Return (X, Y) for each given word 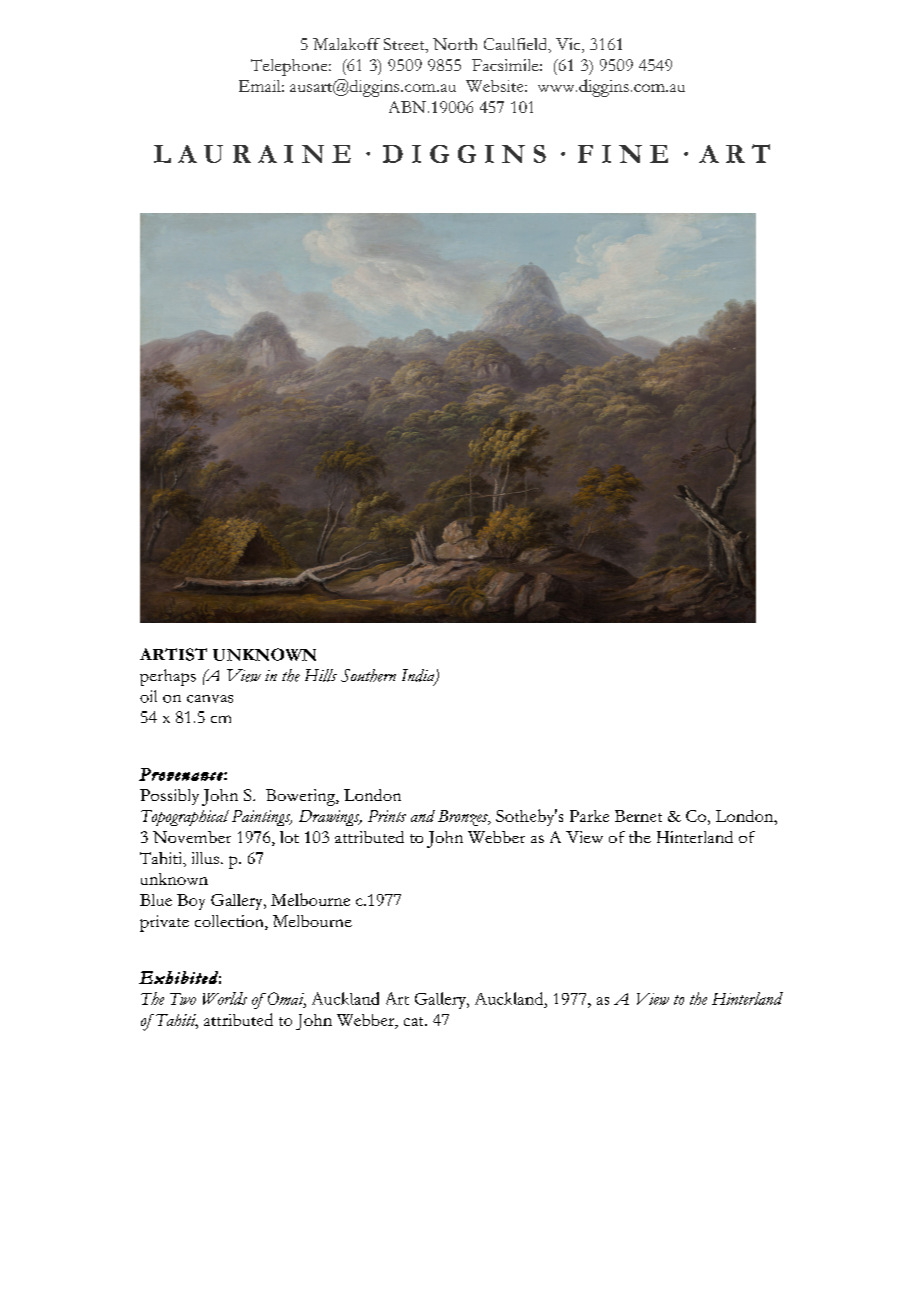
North (455, 44)
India (419, 676)
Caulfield (517, 45)
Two (183, 999)
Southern (368, 675)
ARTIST (173, 654)
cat (415, 1021)
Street (405, 45)
